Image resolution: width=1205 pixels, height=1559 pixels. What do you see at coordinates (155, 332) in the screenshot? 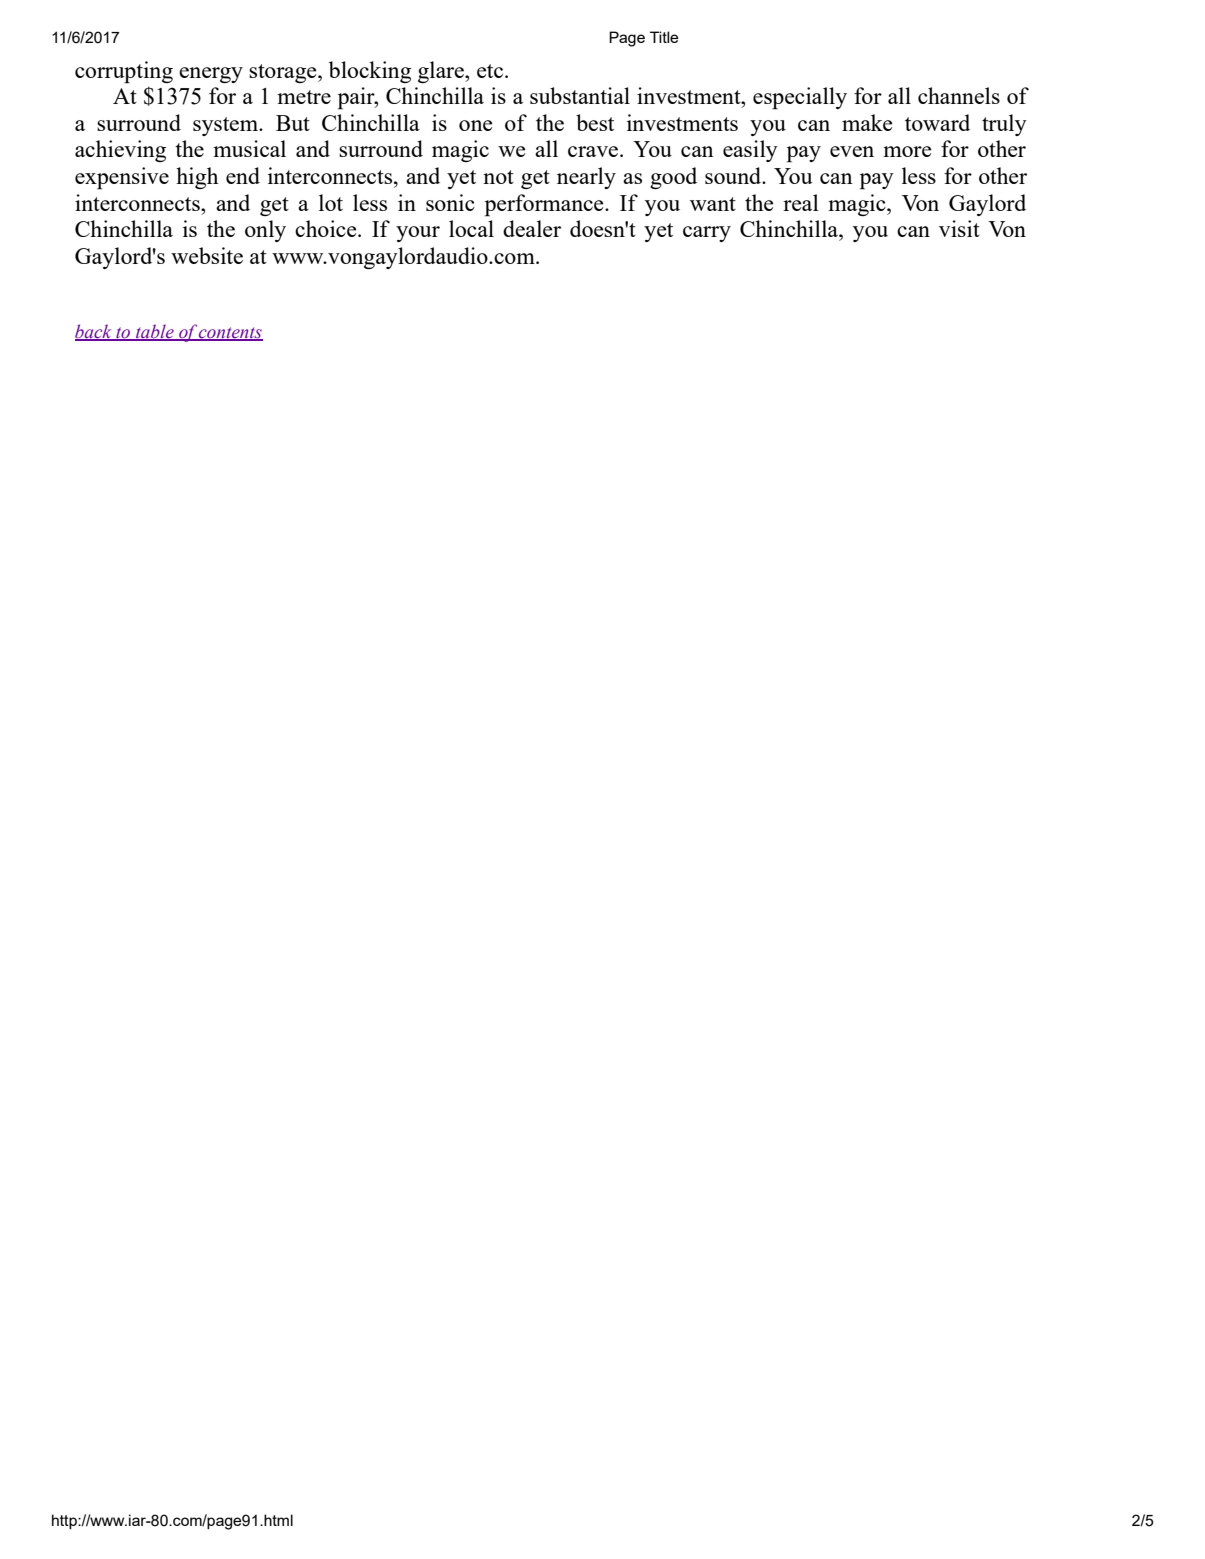
I see `table` at bounding box center [155, 332].
